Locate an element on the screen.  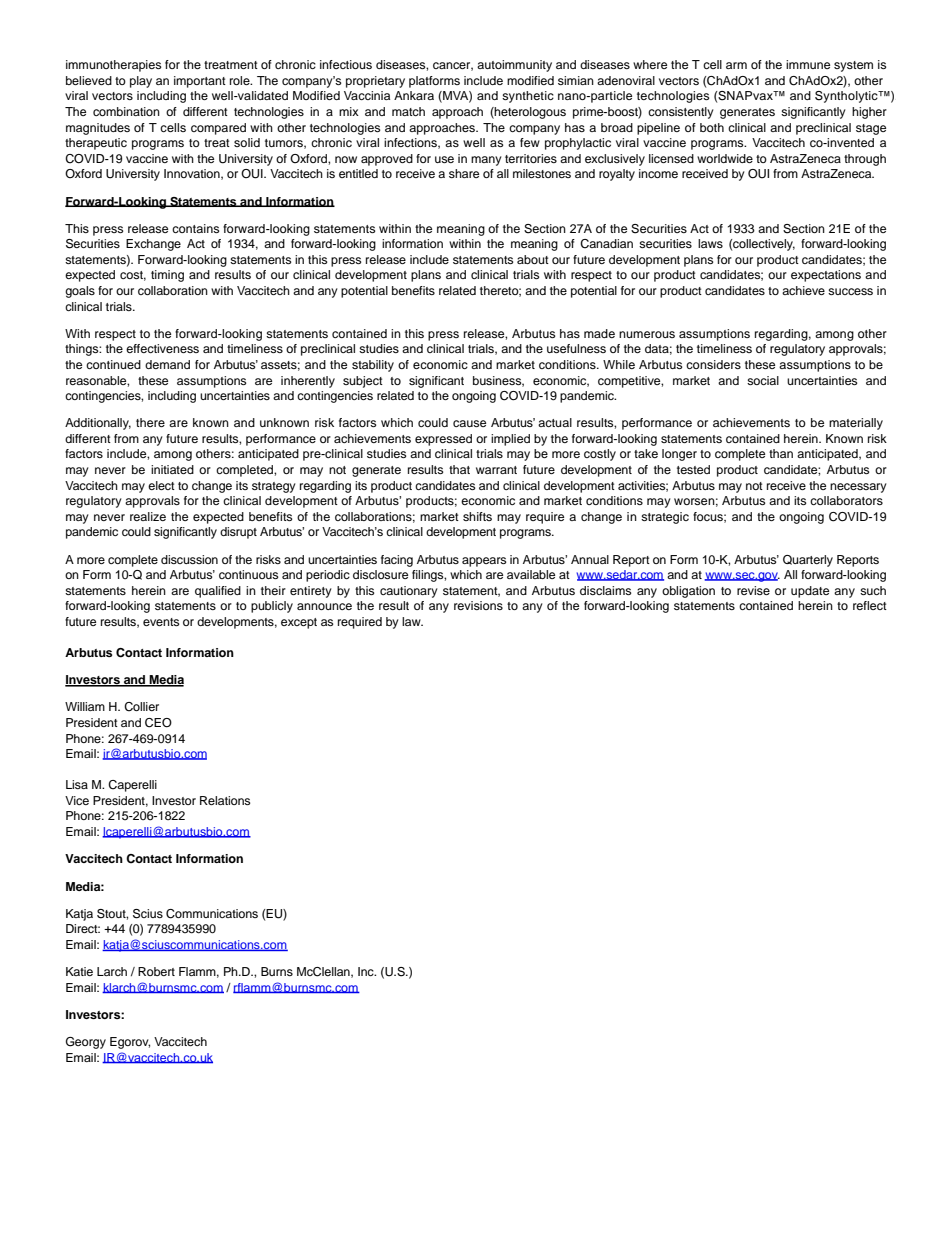
reflect is located at coordinates (870, 605).
